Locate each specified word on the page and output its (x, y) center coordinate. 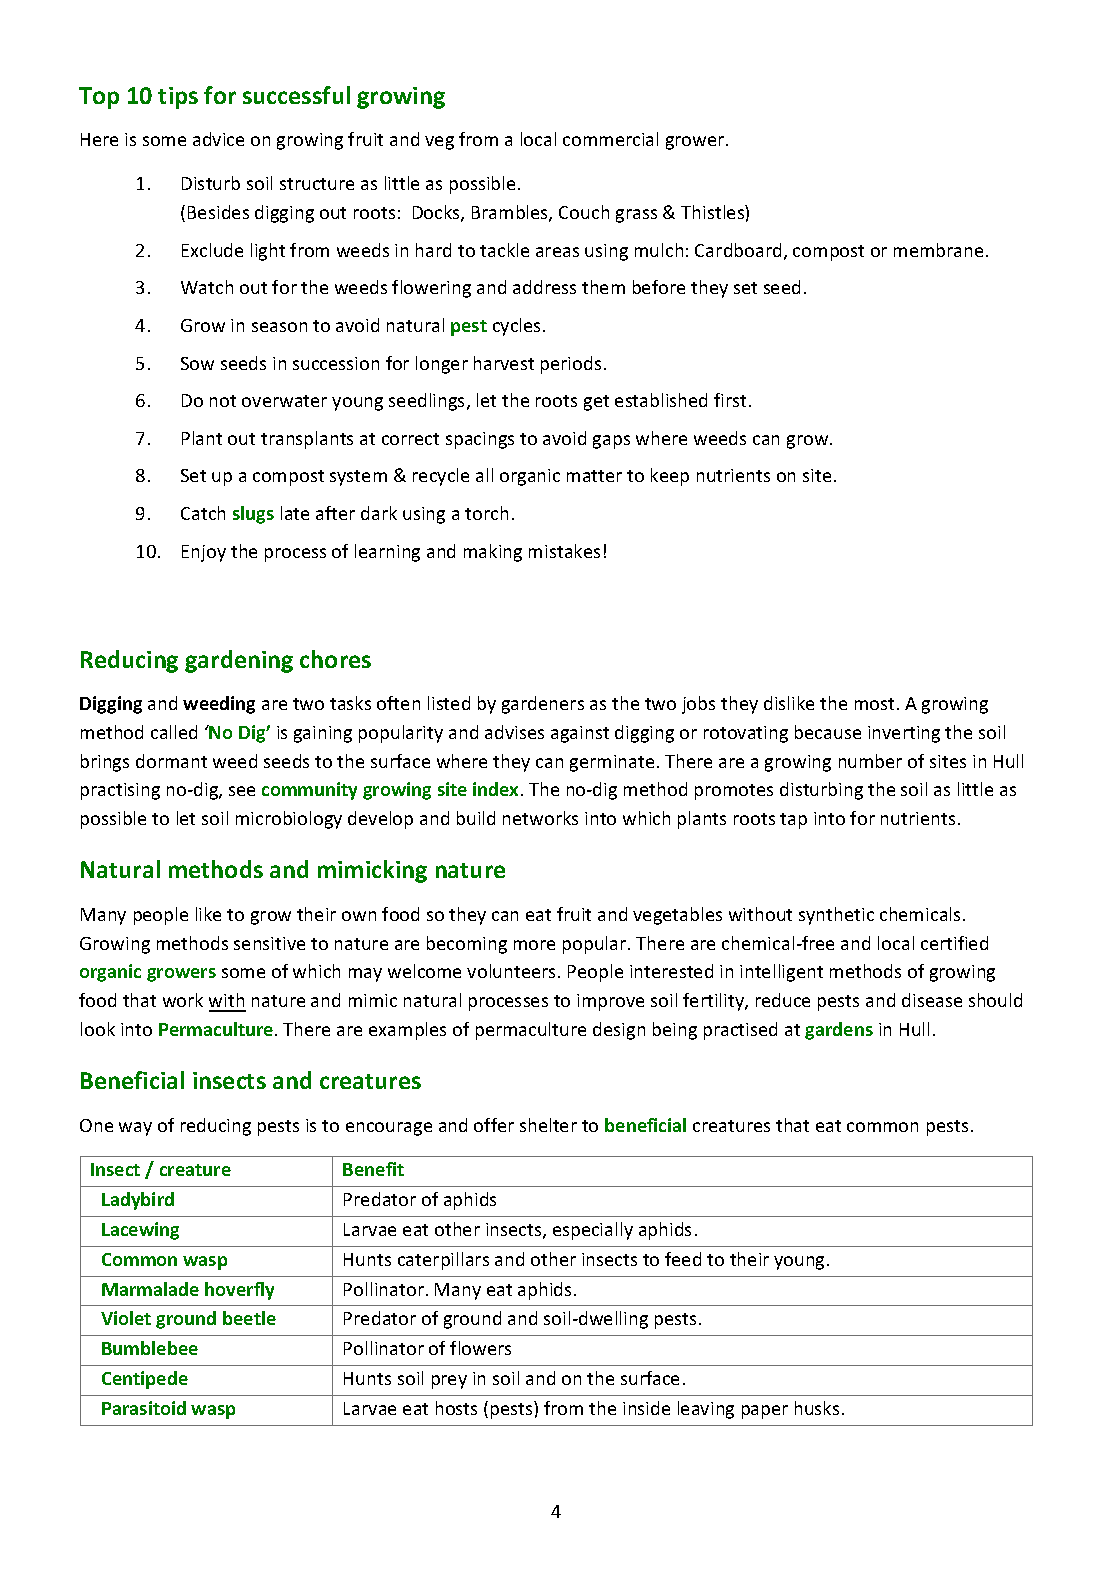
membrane (938, 250)
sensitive (269, 943)
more (534, 945)
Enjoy (204, 553)
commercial (610, 139)
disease (932, 1000)
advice (218, 139)
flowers (480, 1348)
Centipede (145, 1380)
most (874, 704)
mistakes (564, 551)
